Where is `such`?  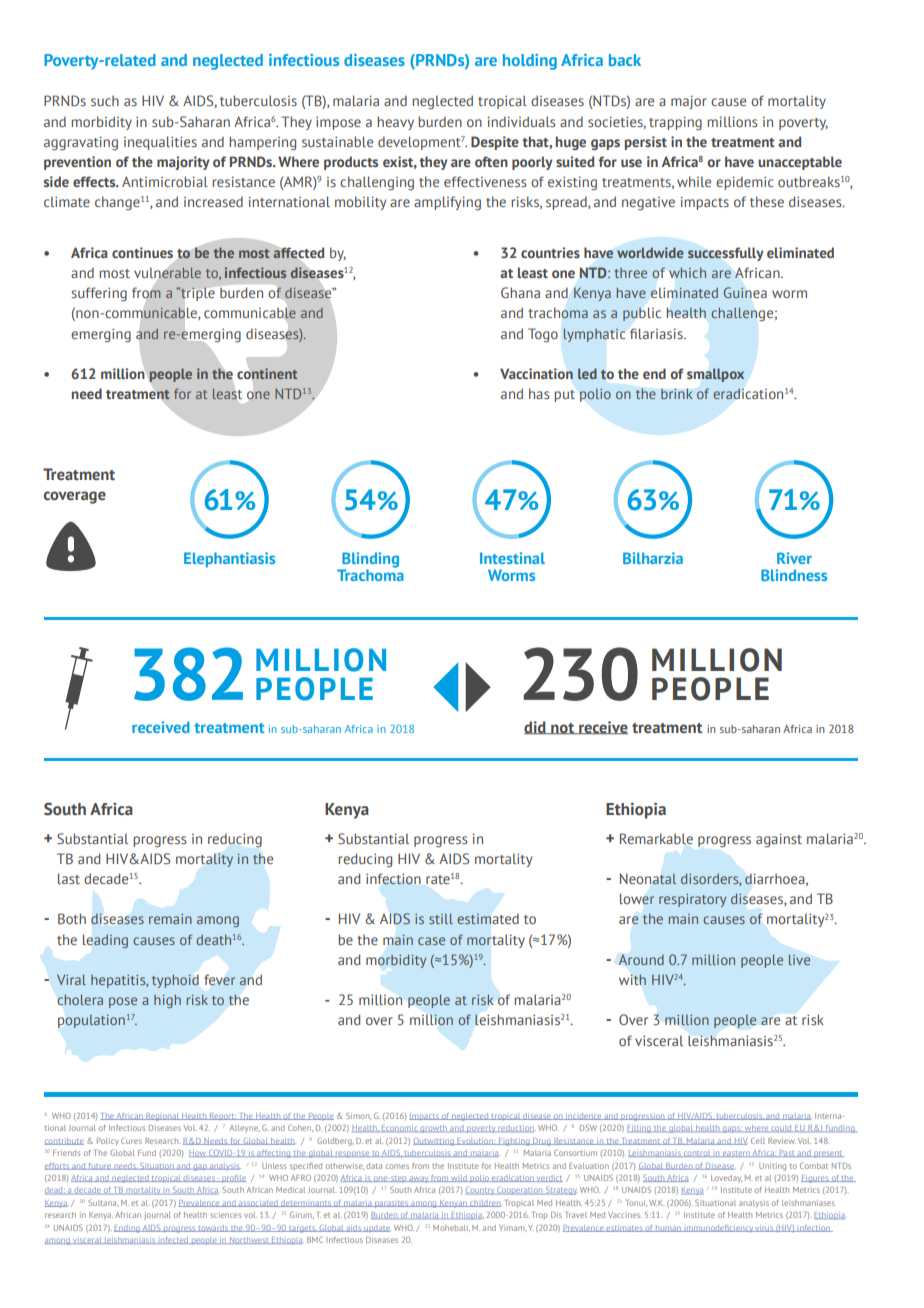 such is located at coordinates (105, 100).
